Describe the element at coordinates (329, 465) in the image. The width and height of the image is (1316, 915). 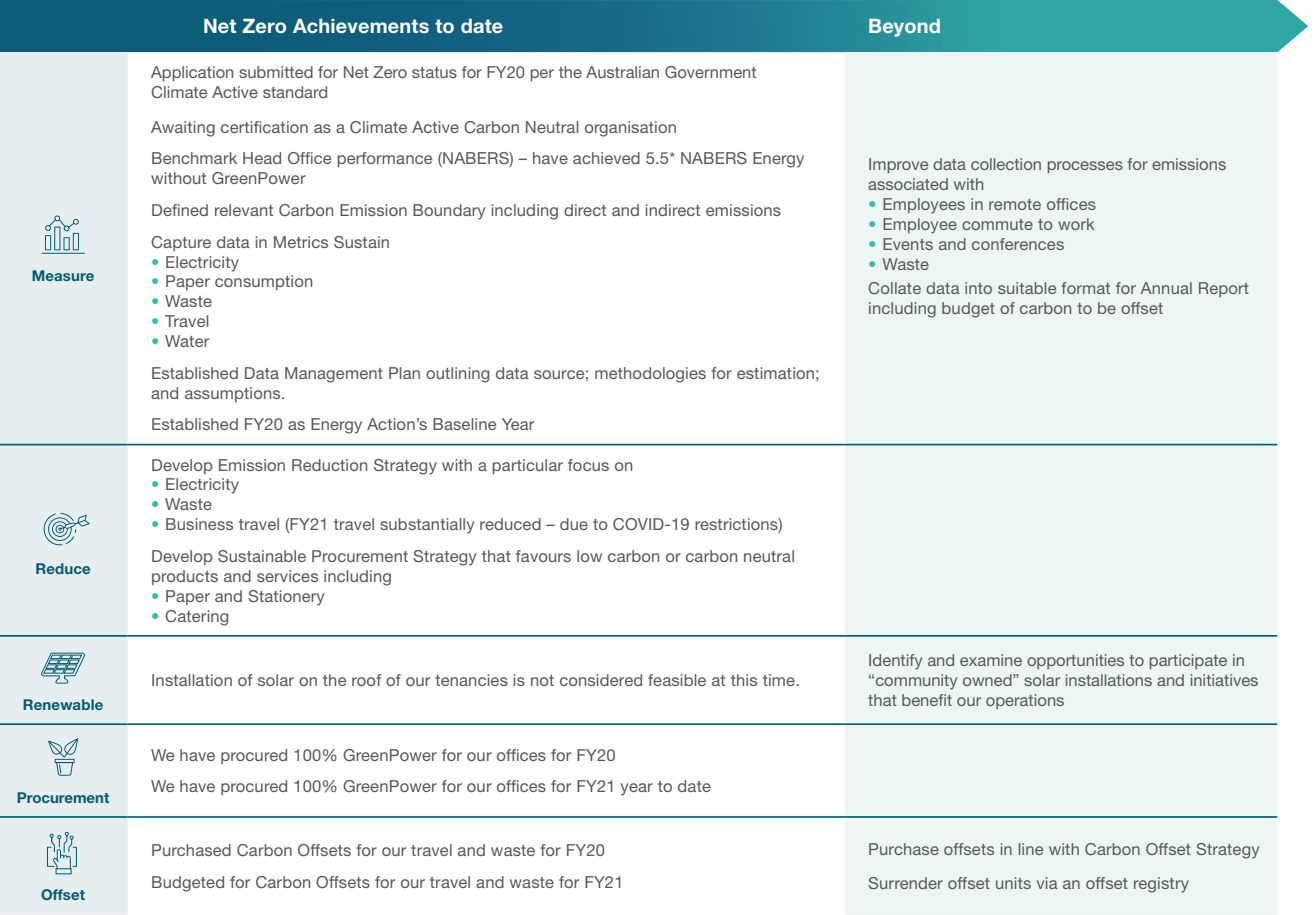
I see `Reduction` at that location.
